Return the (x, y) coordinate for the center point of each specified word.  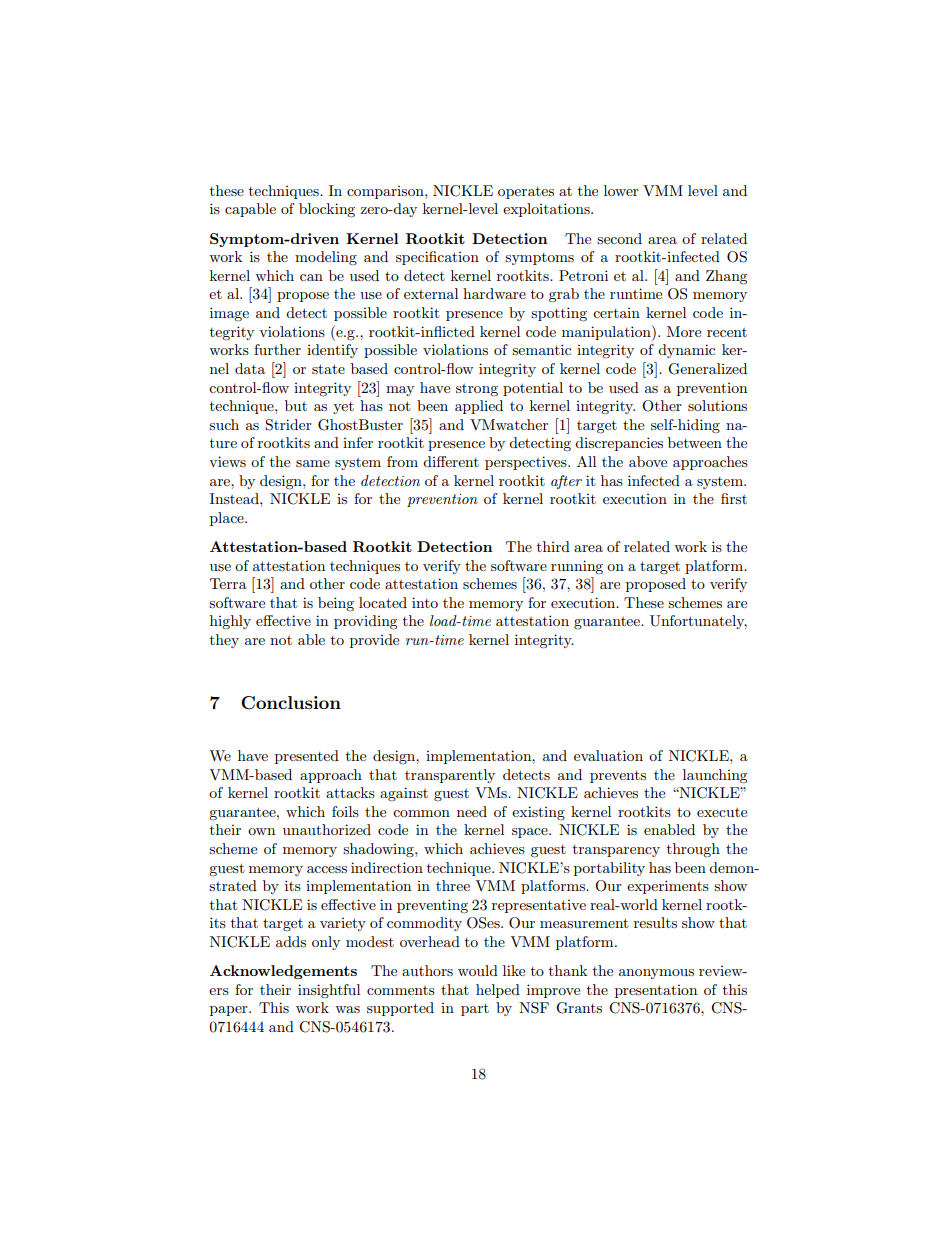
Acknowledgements (283, 972)
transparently (450, 776)
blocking (327, 210)
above (648, 461)
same (313, 463)
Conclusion (291, 703)
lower (621, 190)
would (478, 970)
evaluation (608, 755)
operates (526, 193)
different (451, 461)
